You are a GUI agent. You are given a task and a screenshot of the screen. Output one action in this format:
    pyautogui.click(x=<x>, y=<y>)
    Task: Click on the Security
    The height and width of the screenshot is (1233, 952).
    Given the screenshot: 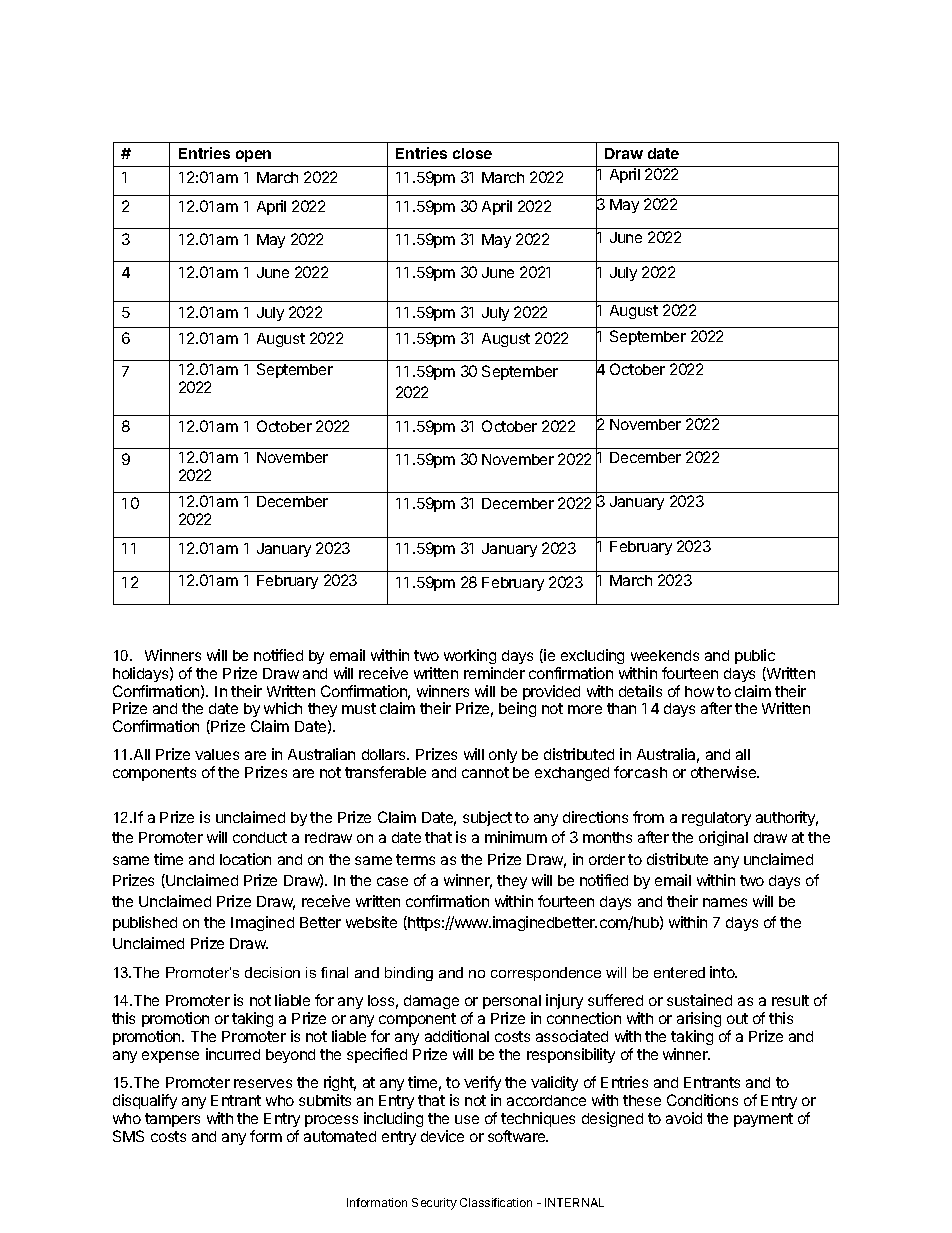 What is the action you would take?
    pyautogui.click(x=434, y=1204)
